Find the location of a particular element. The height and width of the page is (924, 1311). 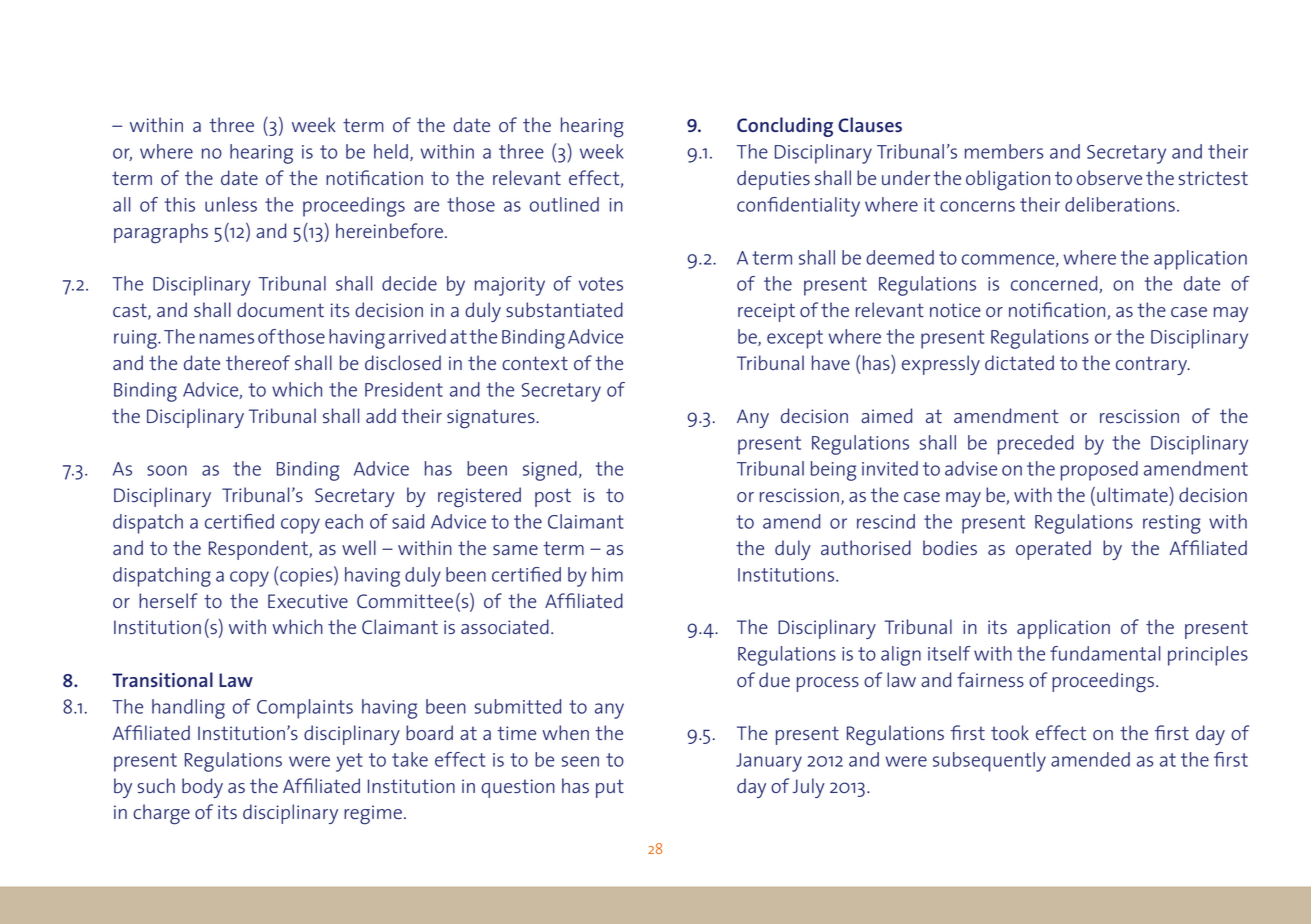

held is located at coordinates (391, 151).
